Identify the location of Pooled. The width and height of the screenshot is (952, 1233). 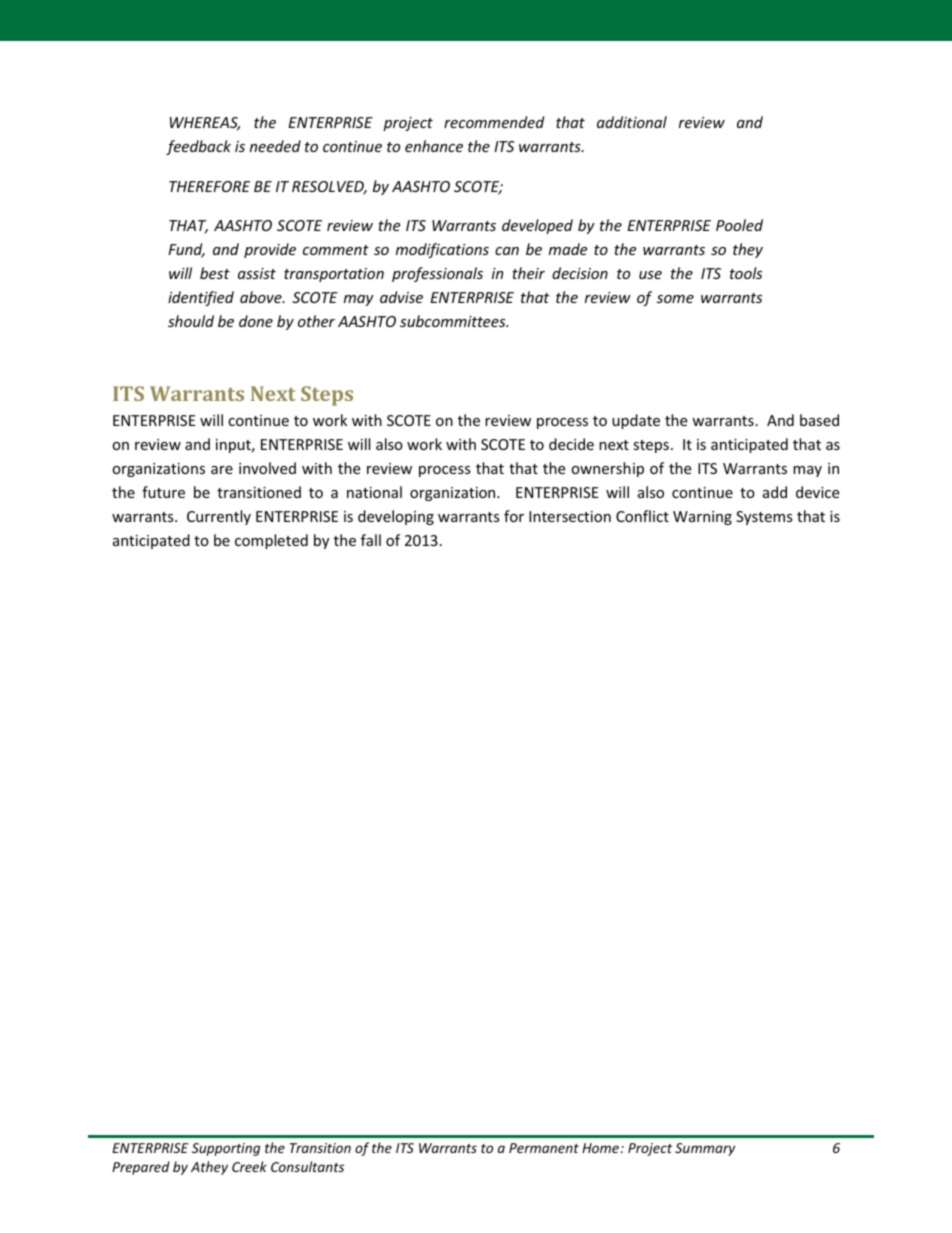
(739, 225).
